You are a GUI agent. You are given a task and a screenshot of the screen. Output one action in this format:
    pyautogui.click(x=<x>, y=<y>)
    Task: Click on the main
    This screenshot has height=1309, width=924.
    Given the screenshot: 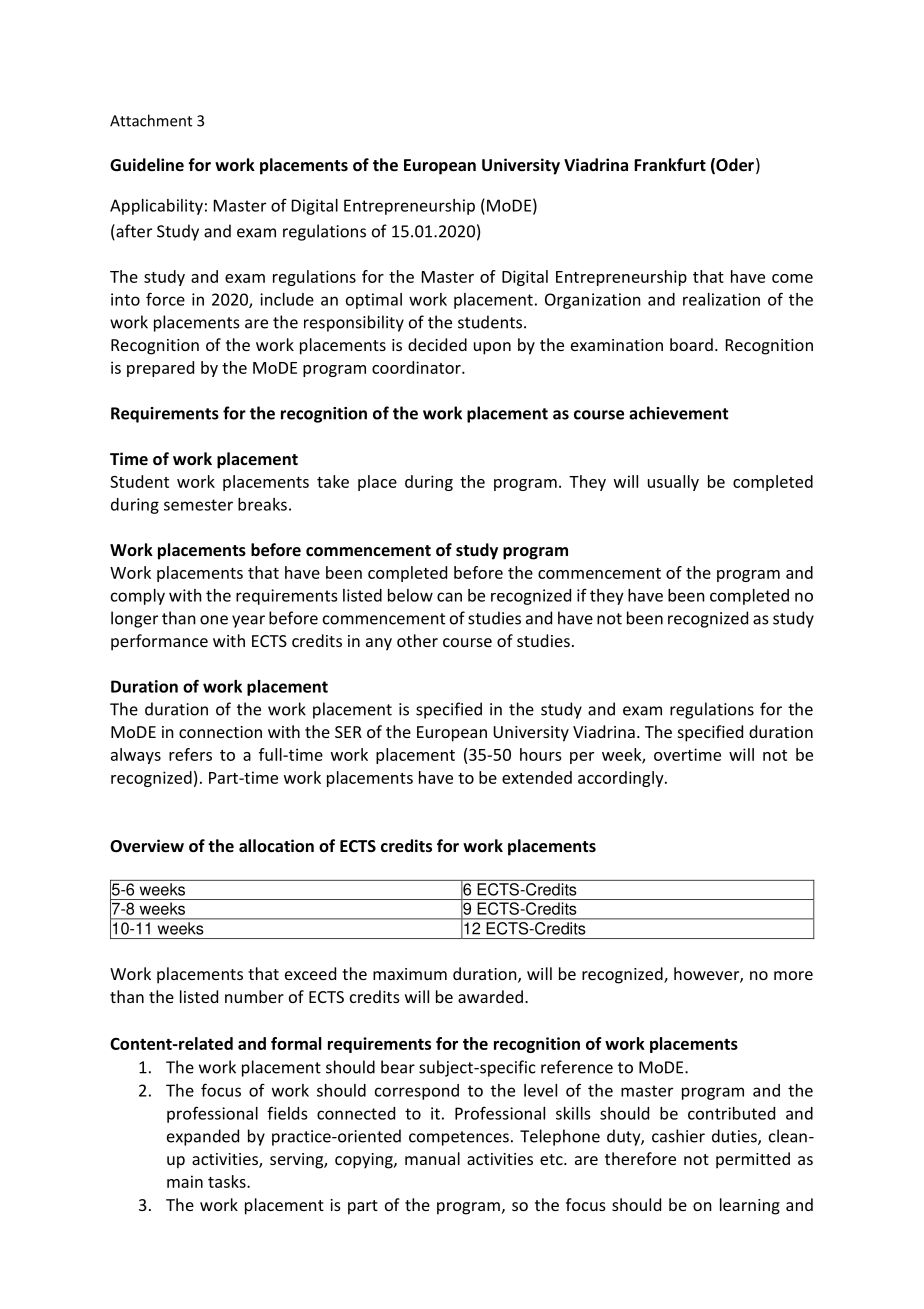 What is the action you would take?
    pyautogui.click(x=185, y=1181)
